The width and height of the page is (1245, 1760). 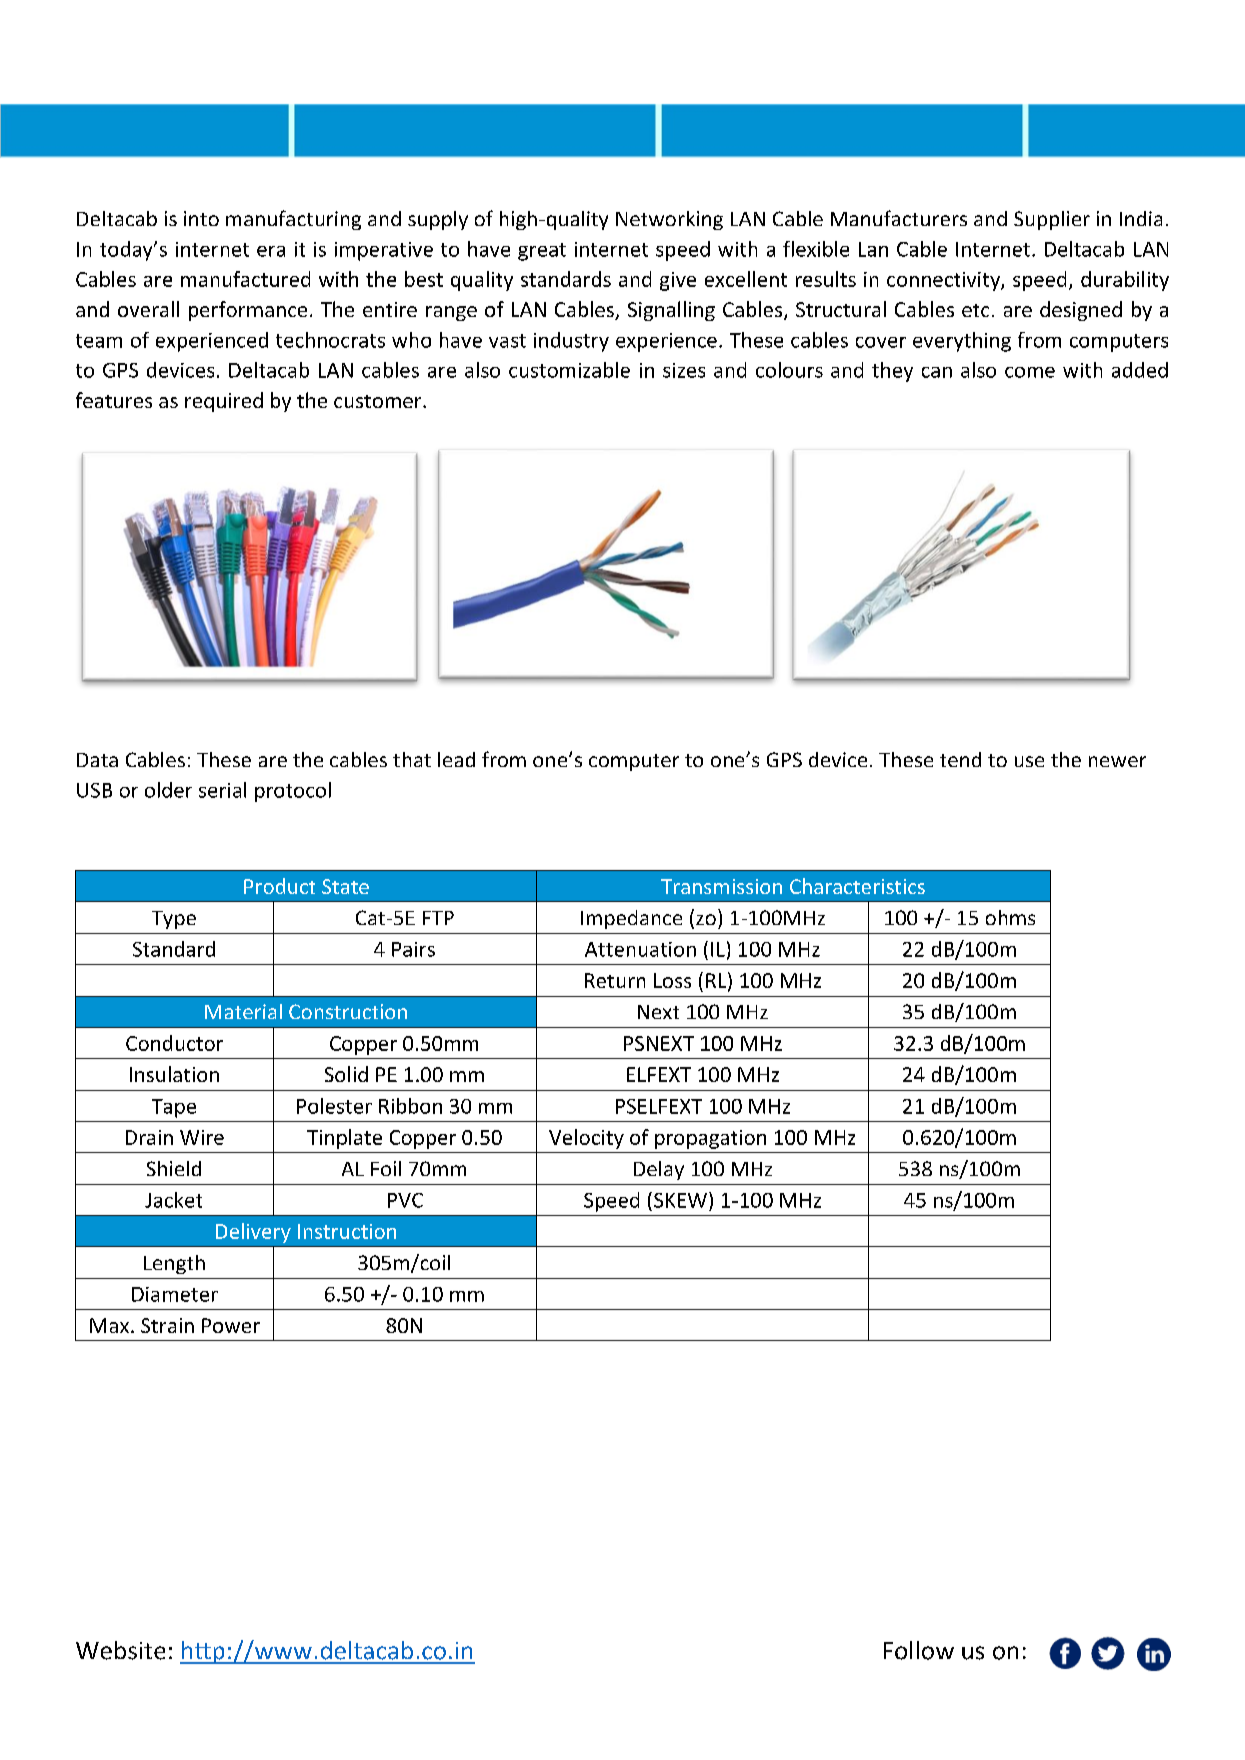 I want to click on give, so click(x=678, y=281).
